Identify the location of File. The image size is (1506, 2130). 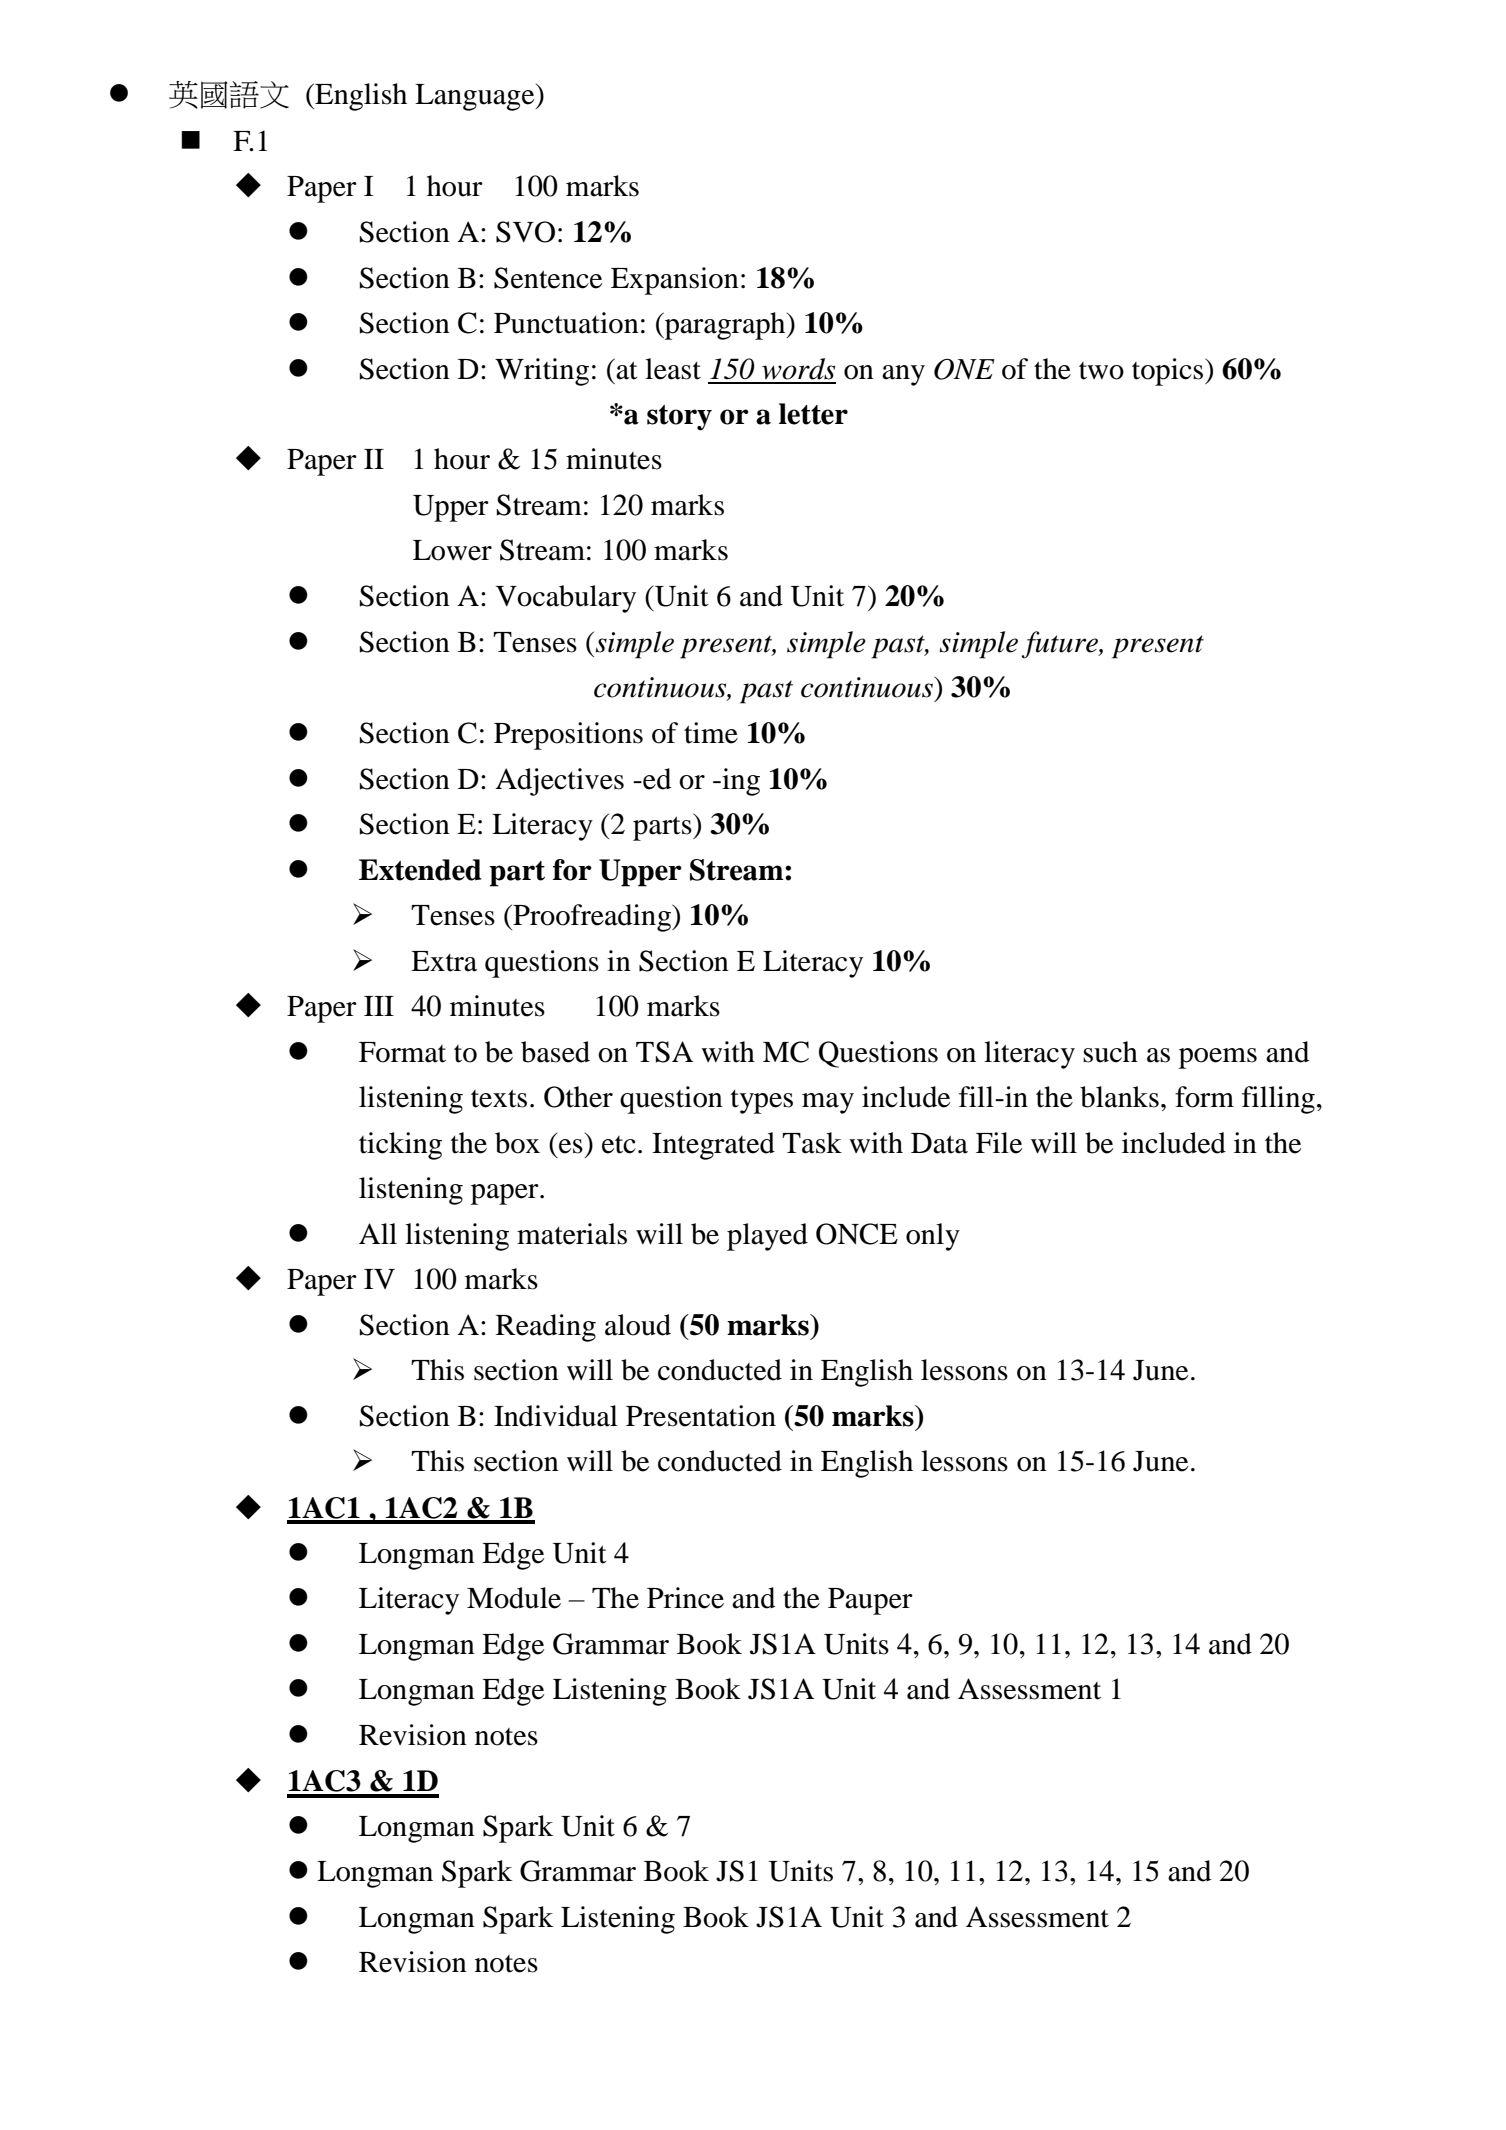
(999, 1143).
